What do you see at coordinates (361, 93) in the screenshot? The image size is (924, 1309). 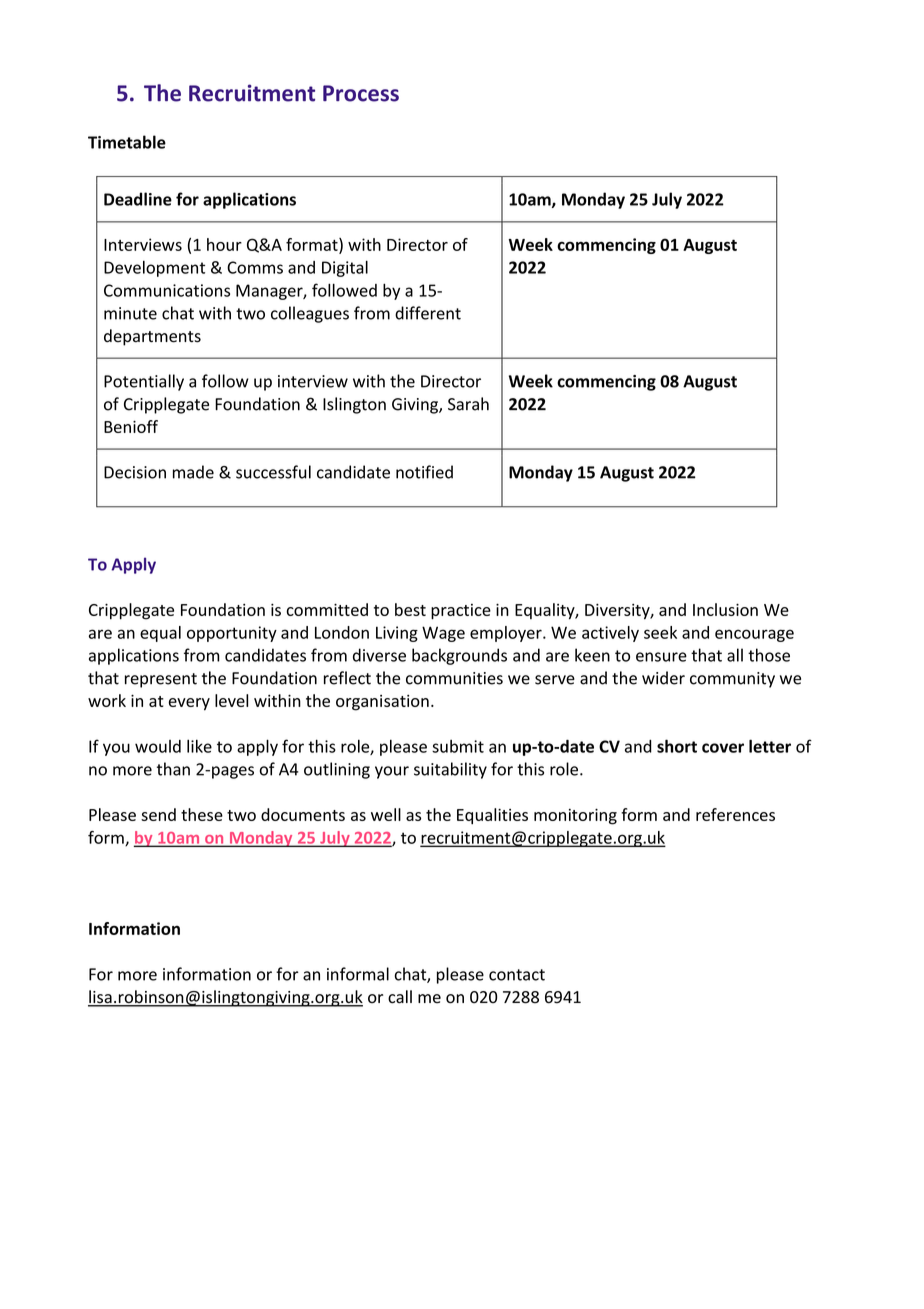 I see `Process` at bounding box center [361, 93].
